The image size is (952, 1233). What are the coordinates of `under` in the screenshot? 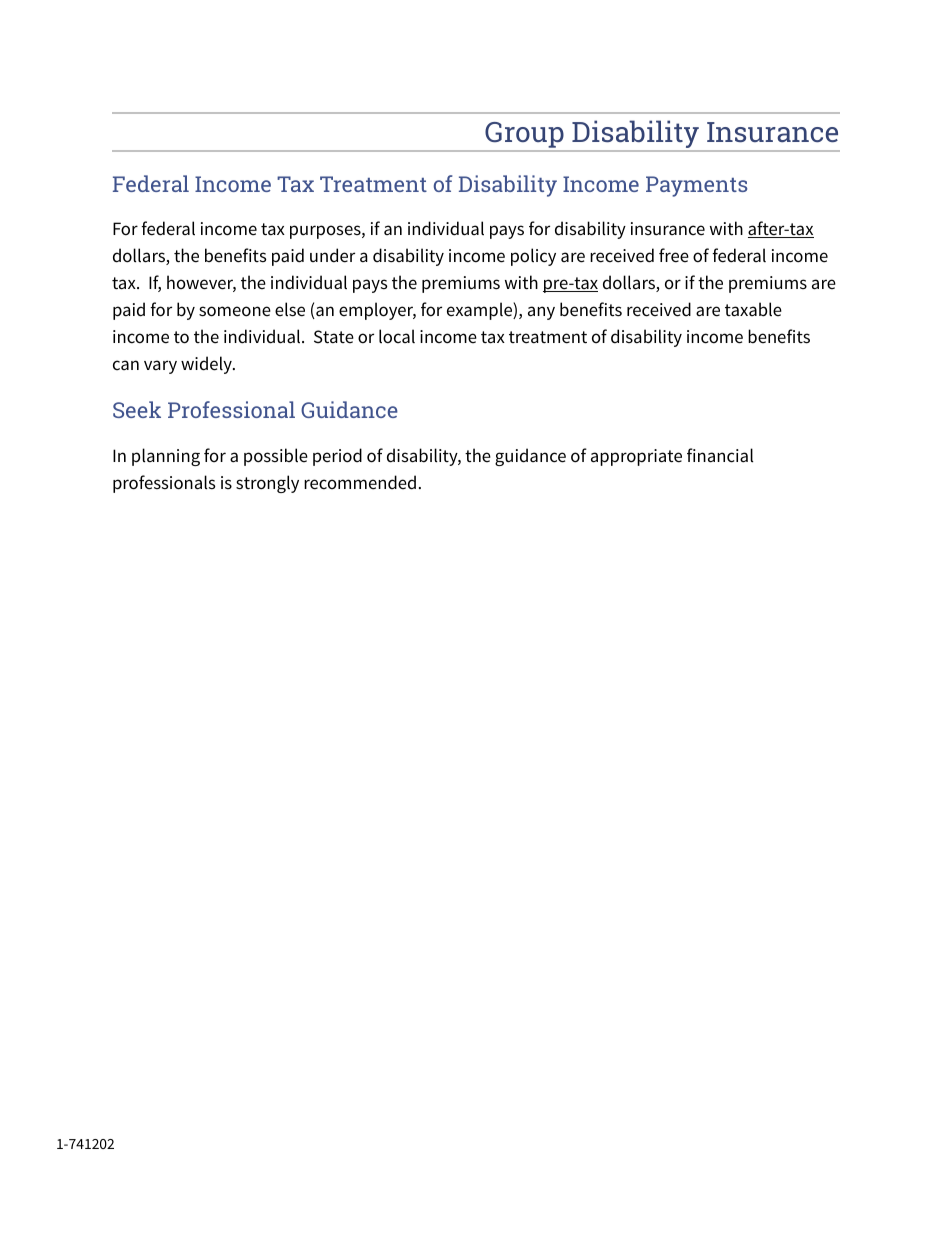 It's located at (332, 255).
